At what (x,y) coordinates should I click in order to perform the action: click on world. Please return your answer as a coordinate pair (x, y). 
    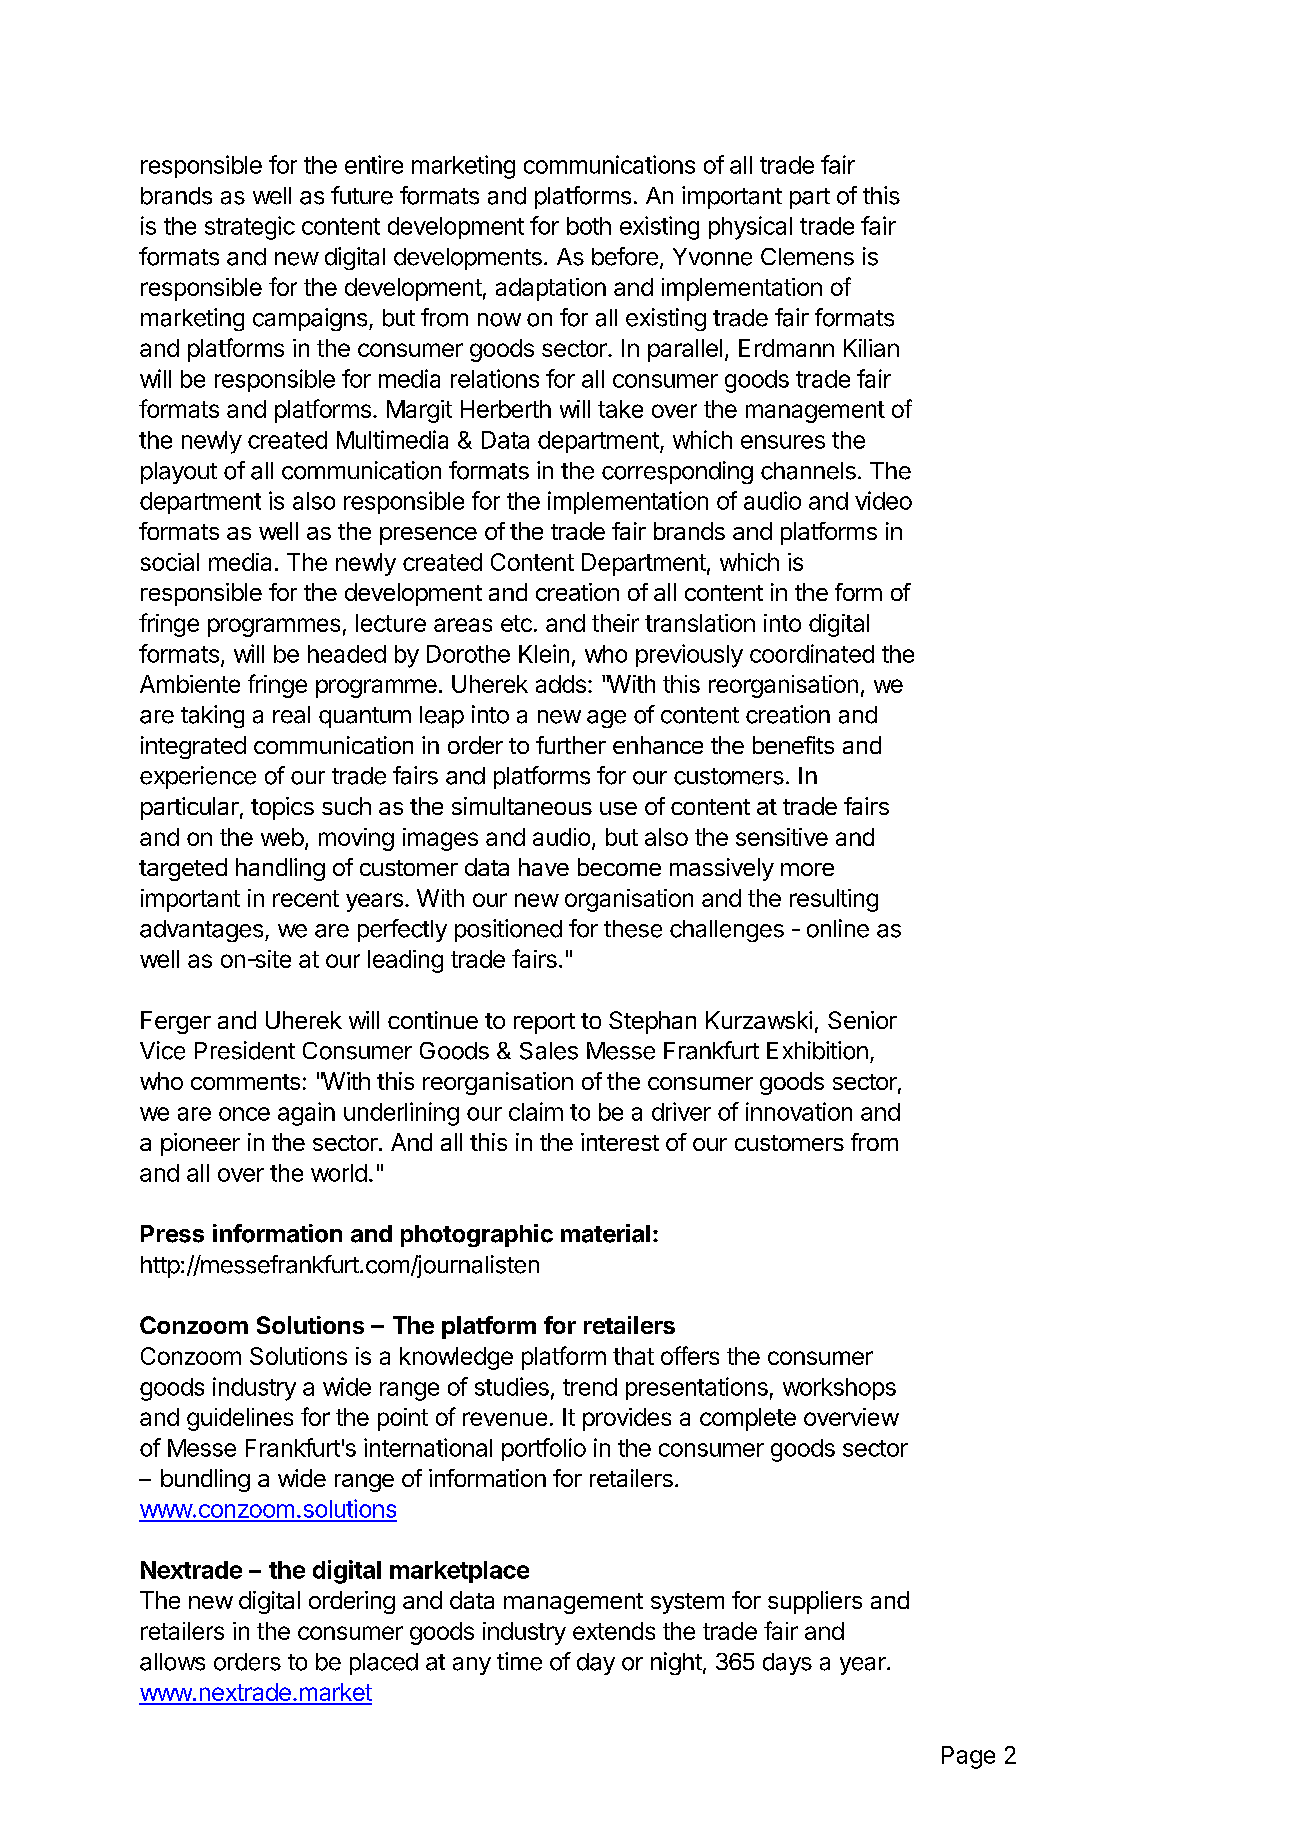
    Looking at the image, I should click on (339, 1173).
